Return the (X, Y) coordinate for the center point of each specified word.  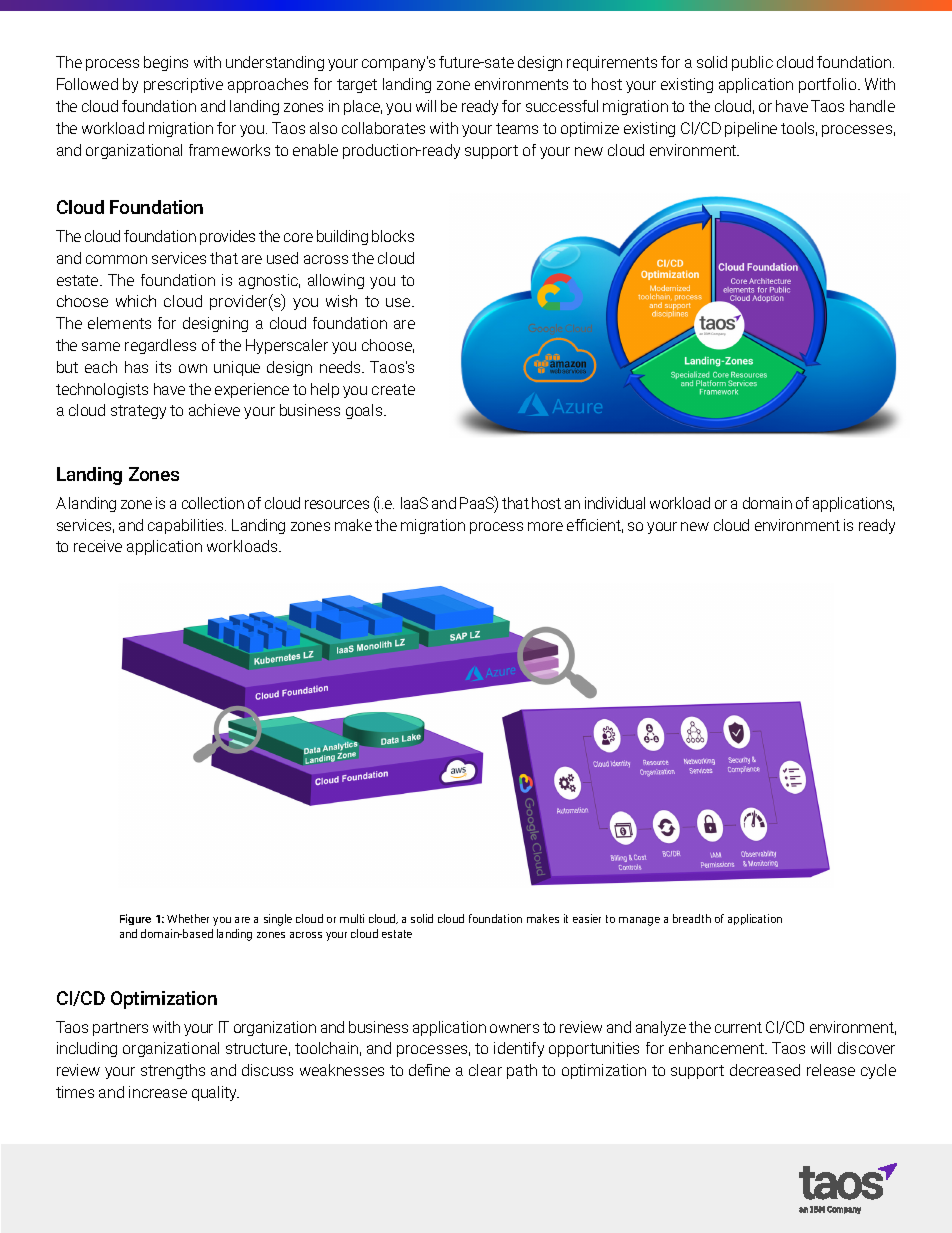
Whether (188, 918)
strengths (173, 1071)
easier (587, 918)
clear (485, 1070)
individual (615, 503)
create (393, 389)
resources (337, 504)
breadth (692, 918)
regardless (160, 346)
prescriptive (183, 85)
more (545, 526)
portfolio (829, 85)
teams (517, 128)
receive (98, 546)
